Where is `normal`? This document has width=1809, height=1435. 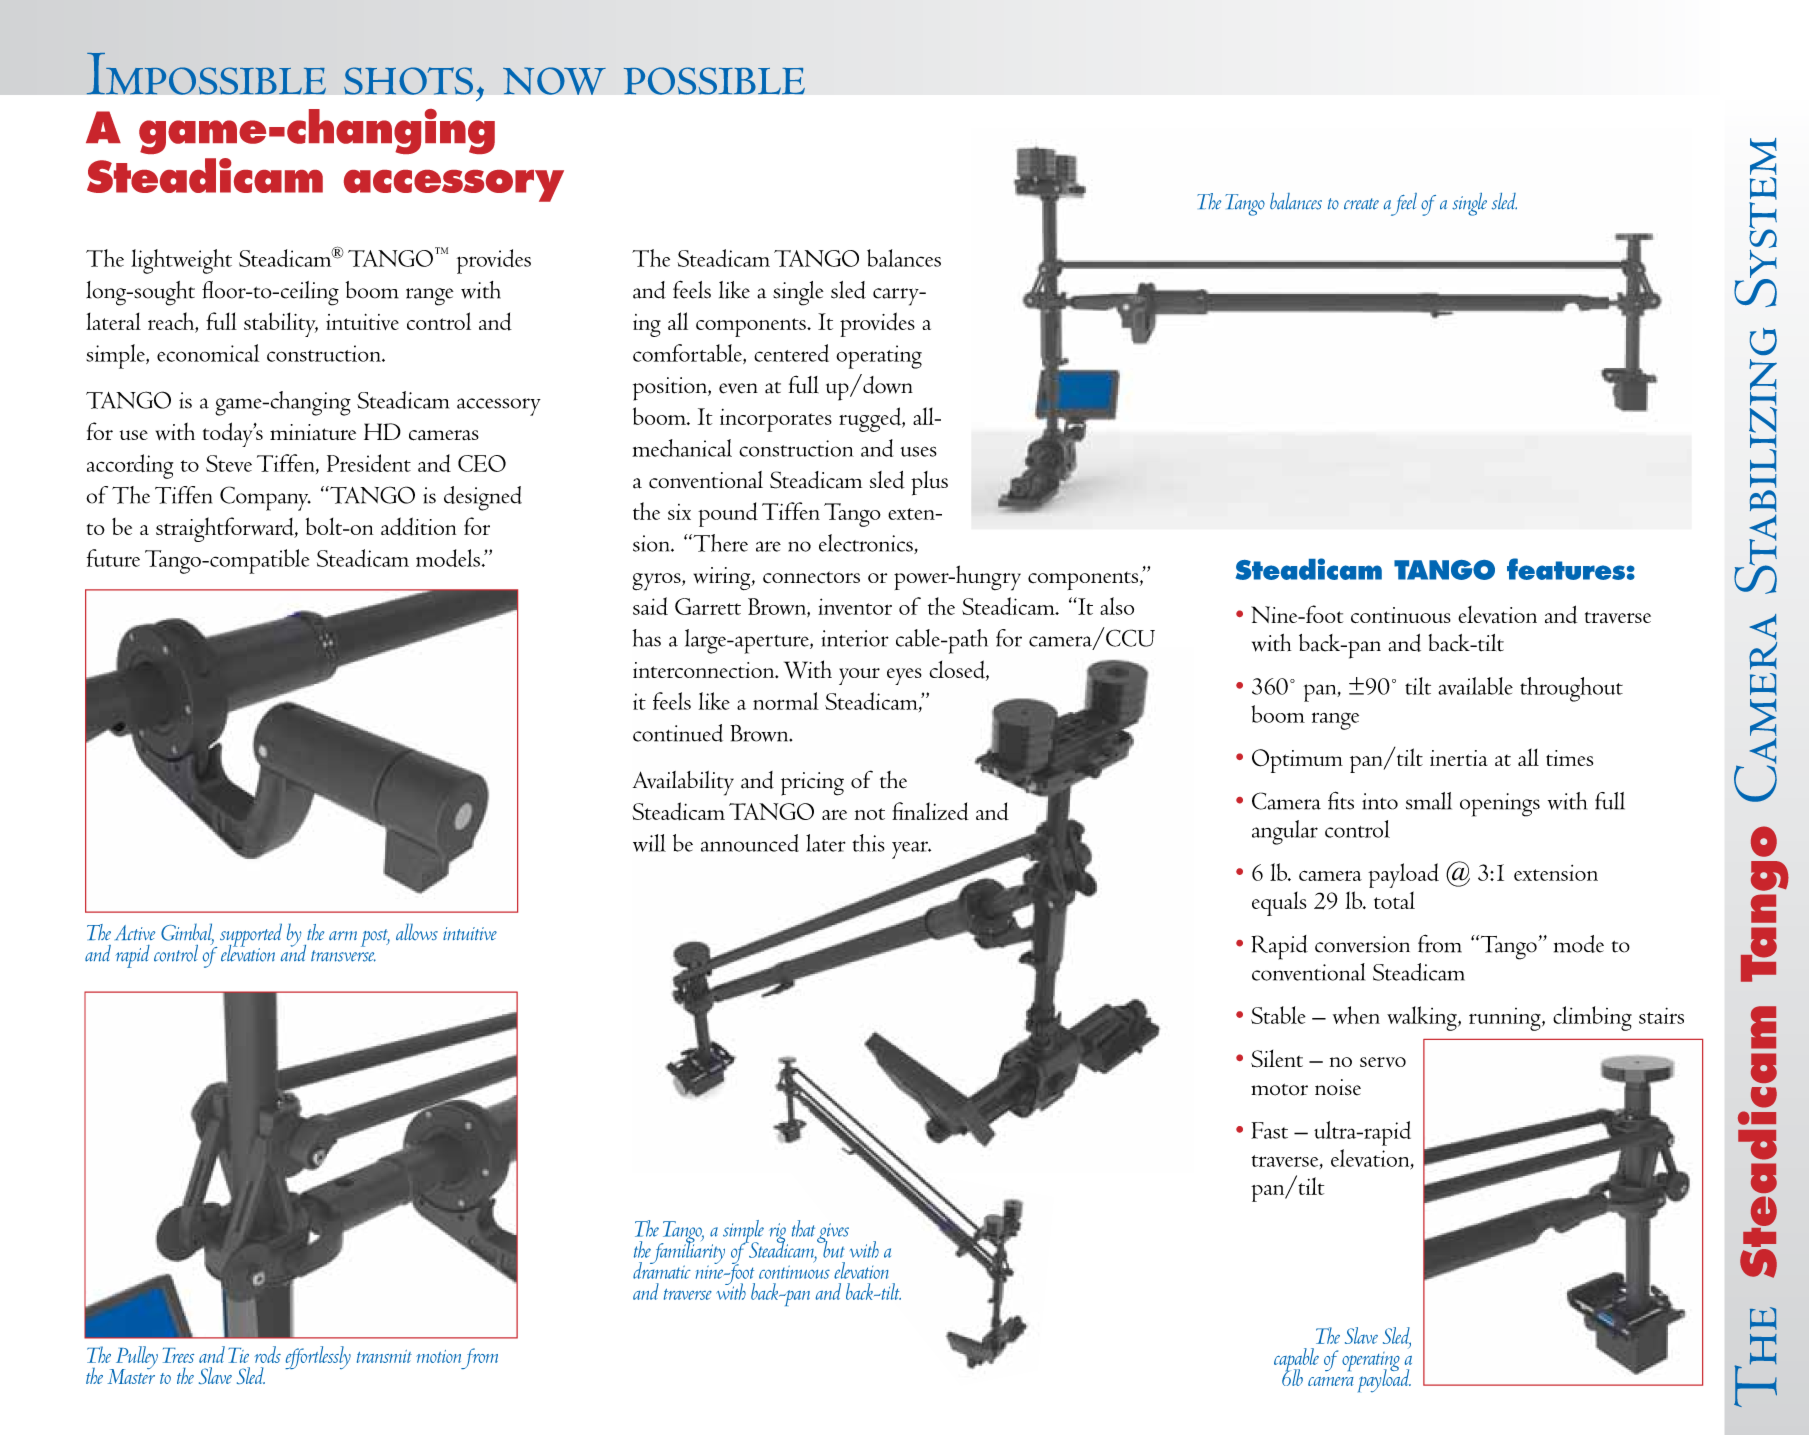
normal is located at coordinates (786, 701).
